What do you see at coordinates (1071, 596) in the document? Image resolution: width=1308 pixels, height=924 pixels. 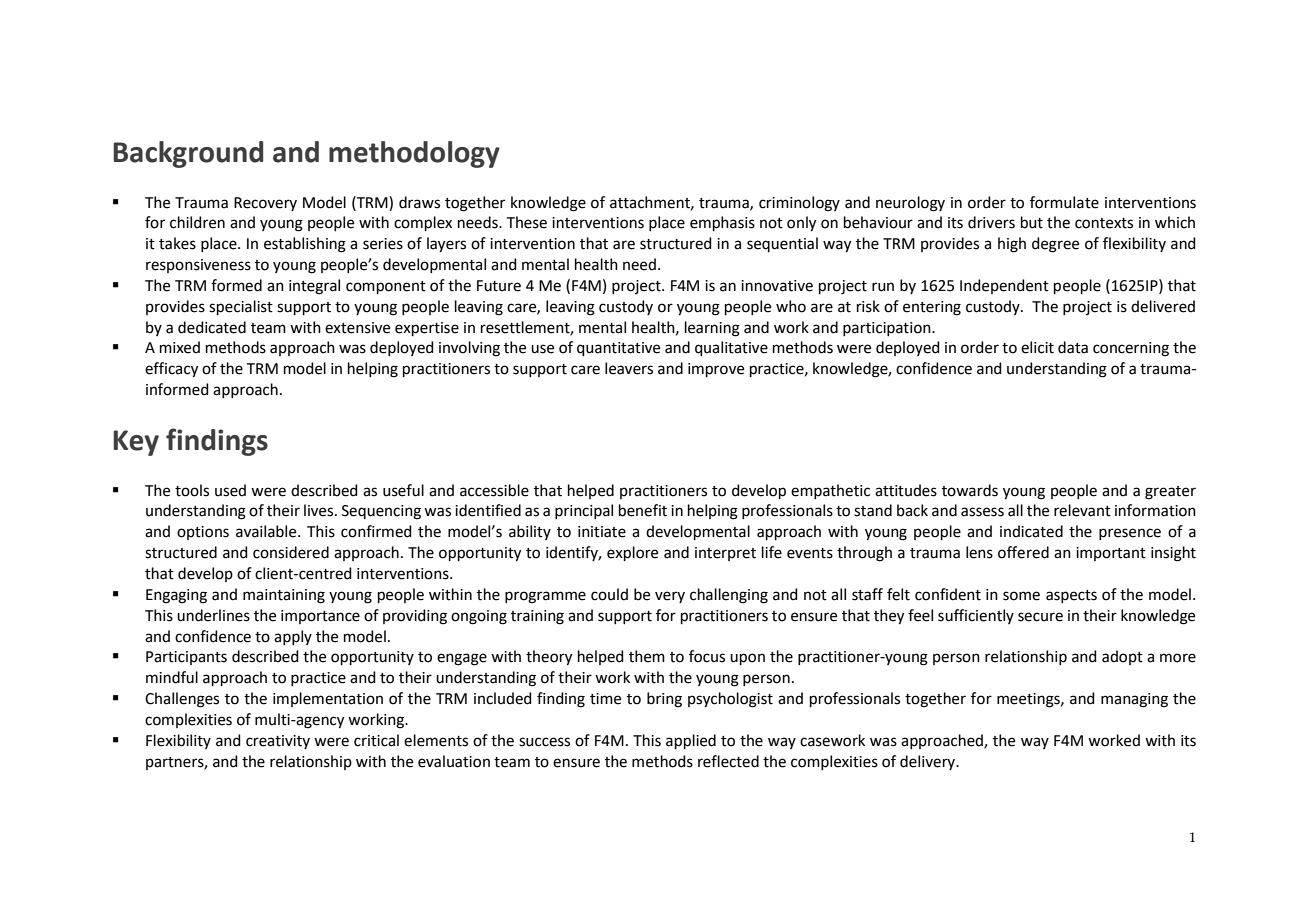 I see `aspects` at bounding box center [1071, 596].
